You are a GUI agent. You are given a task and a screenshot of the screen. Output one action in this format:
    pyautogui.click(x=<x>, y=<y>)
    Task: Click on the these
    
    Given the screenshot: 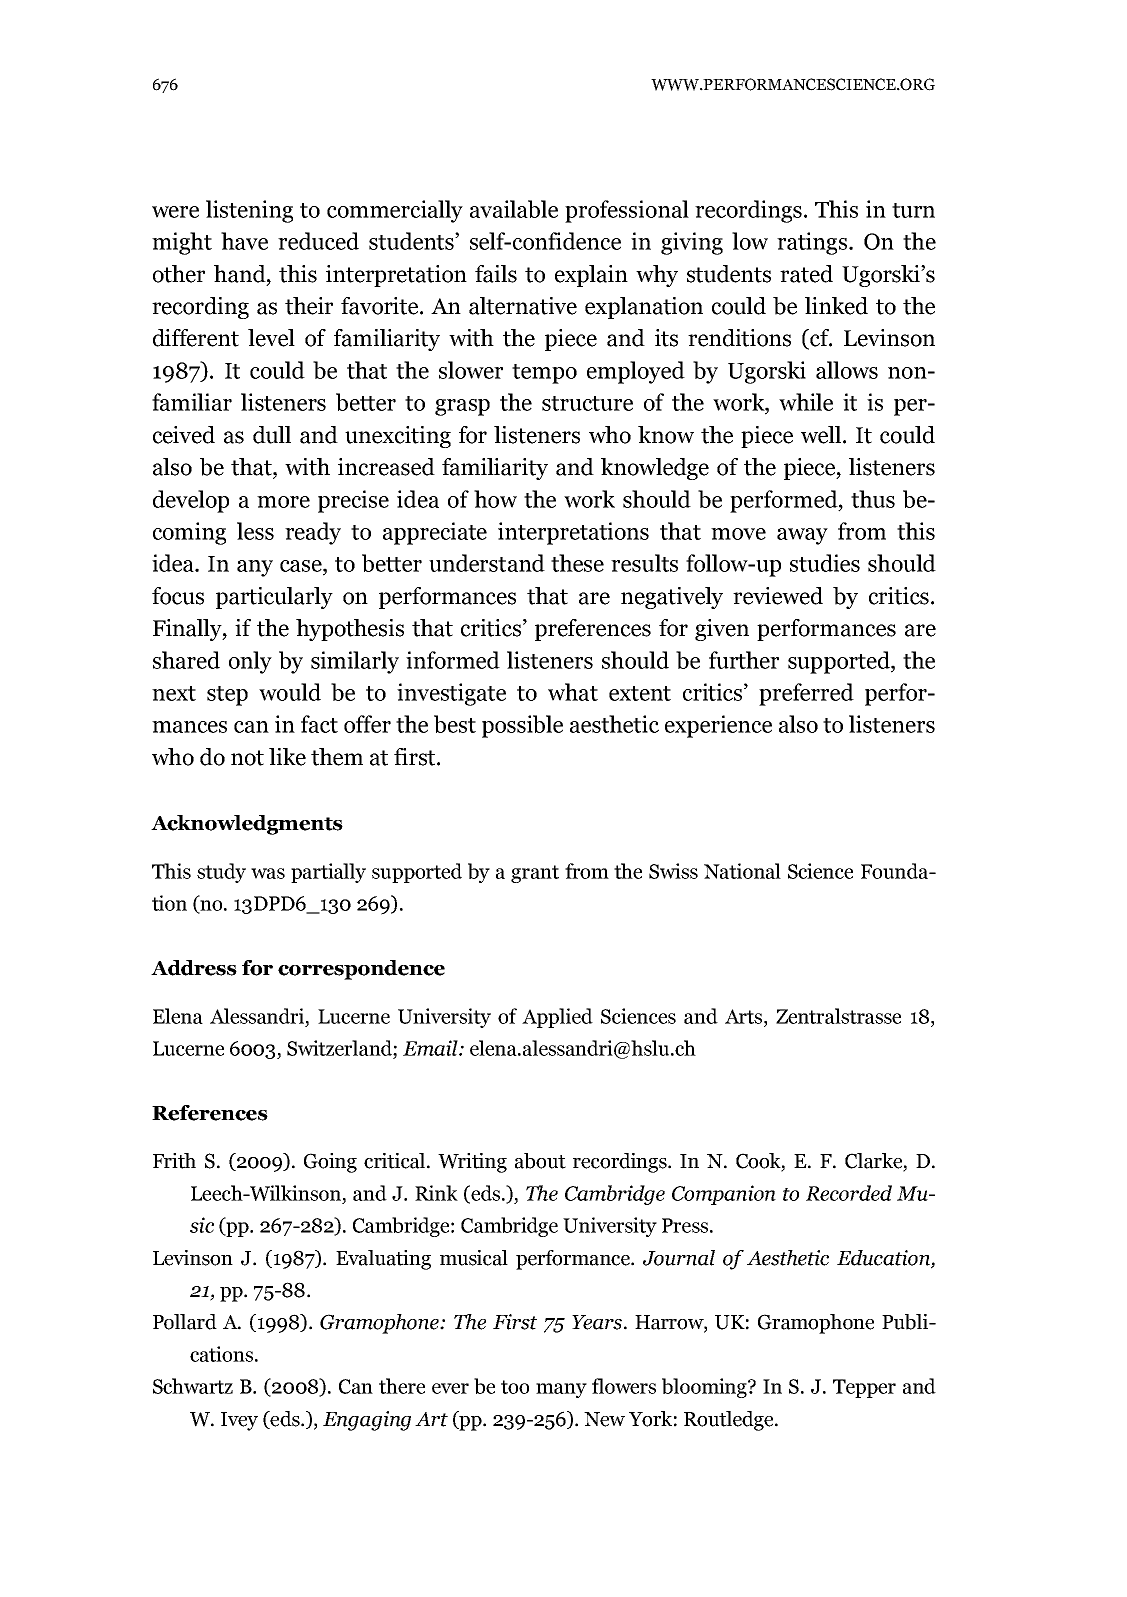 What is the action you would take?
    pyautogui.click(x=577, y=563)
